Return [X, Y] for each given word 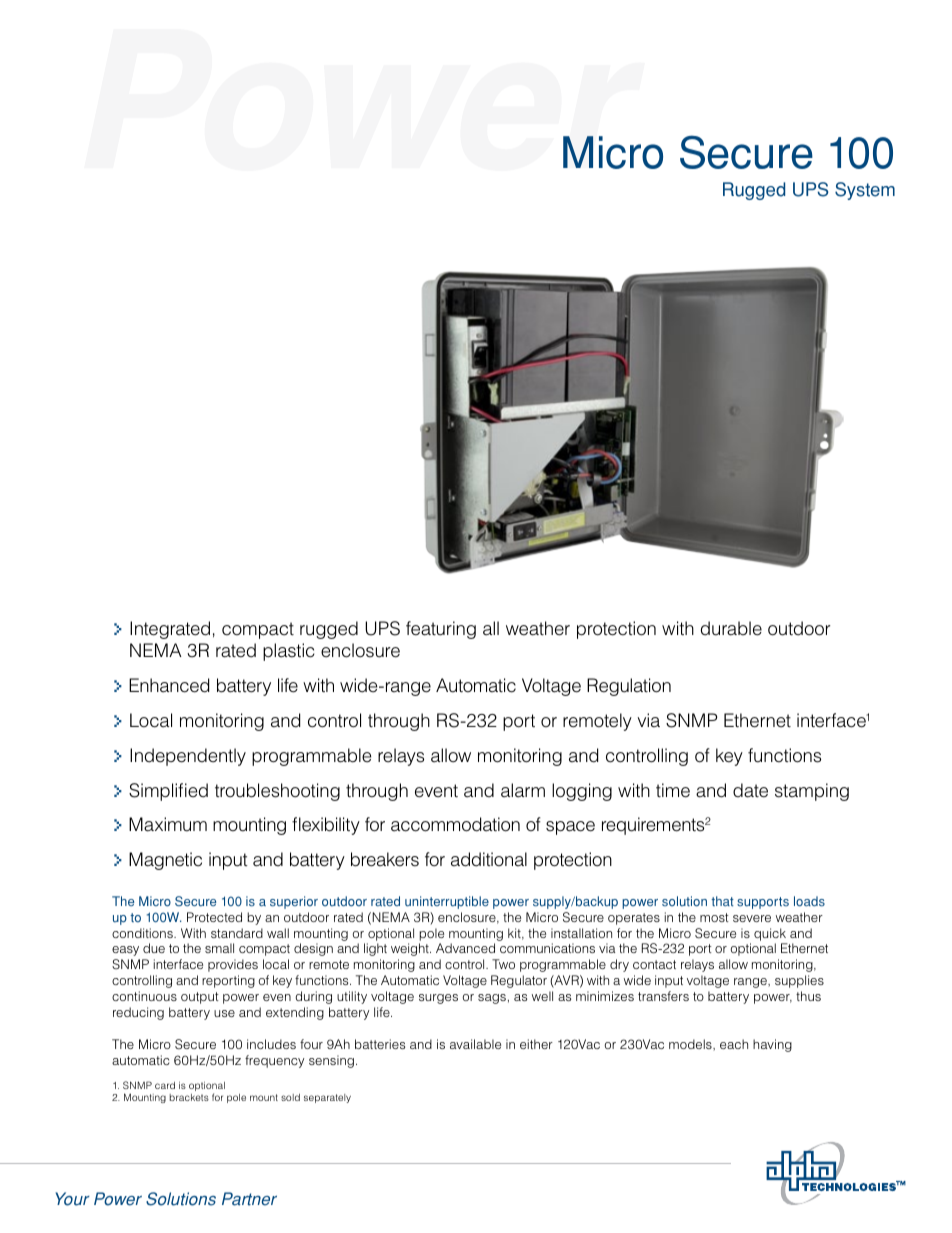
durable [731, 628]
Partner [249, 1199]
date [750, 790]
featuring [441, 630]
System [865, 191]
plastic [289, 652]
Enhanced [169, 685]
